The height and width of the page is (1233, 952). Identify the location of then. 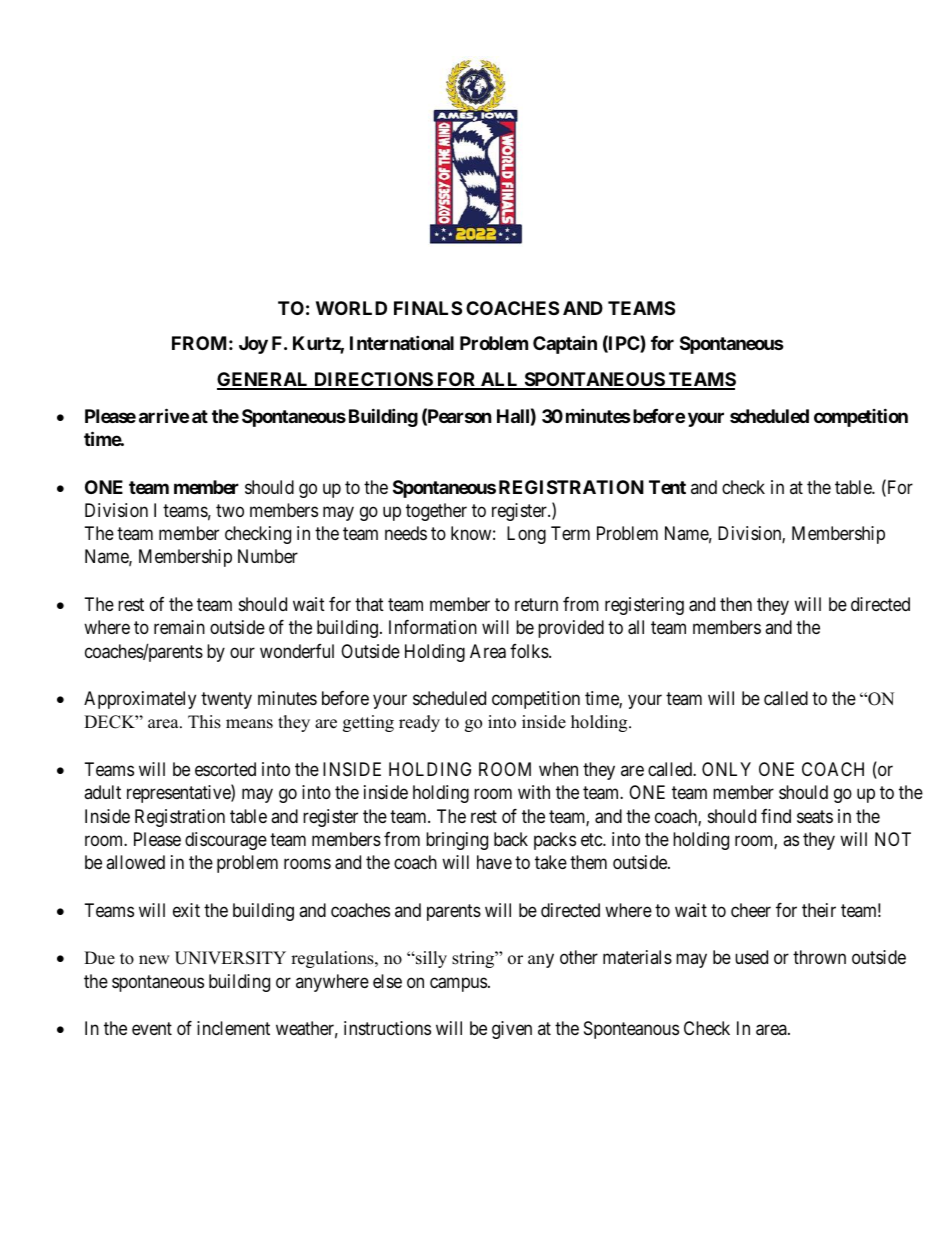
(736, 604).
